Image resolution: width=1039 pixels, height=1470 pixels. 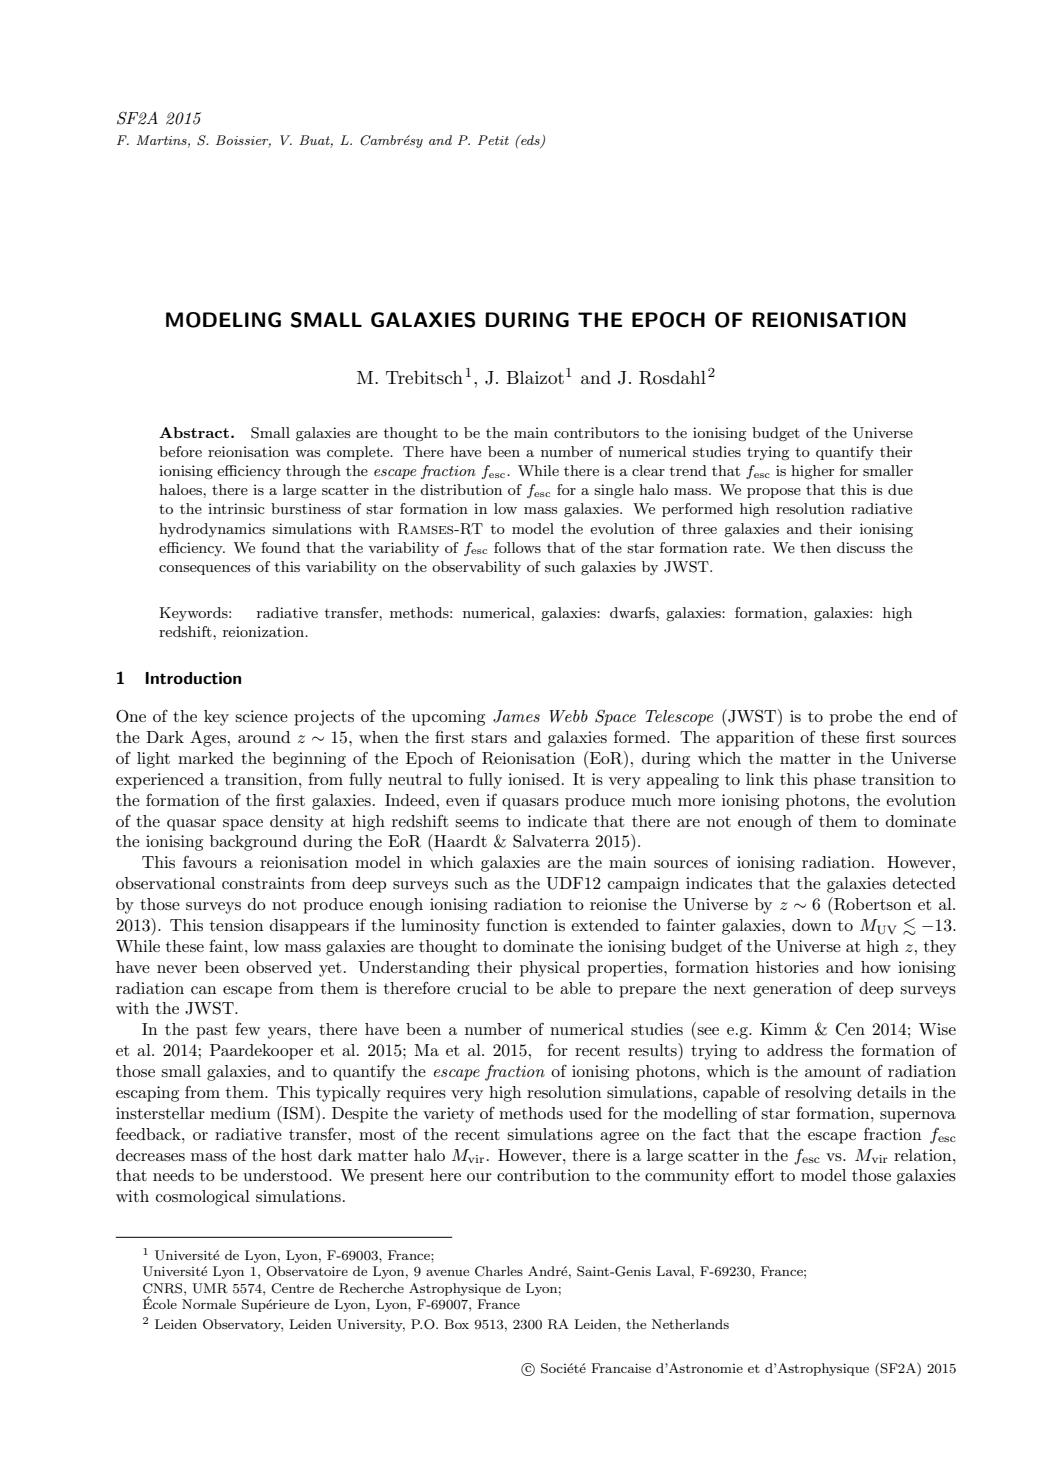 I want to click on contributors, so click(x=596, y=432).
